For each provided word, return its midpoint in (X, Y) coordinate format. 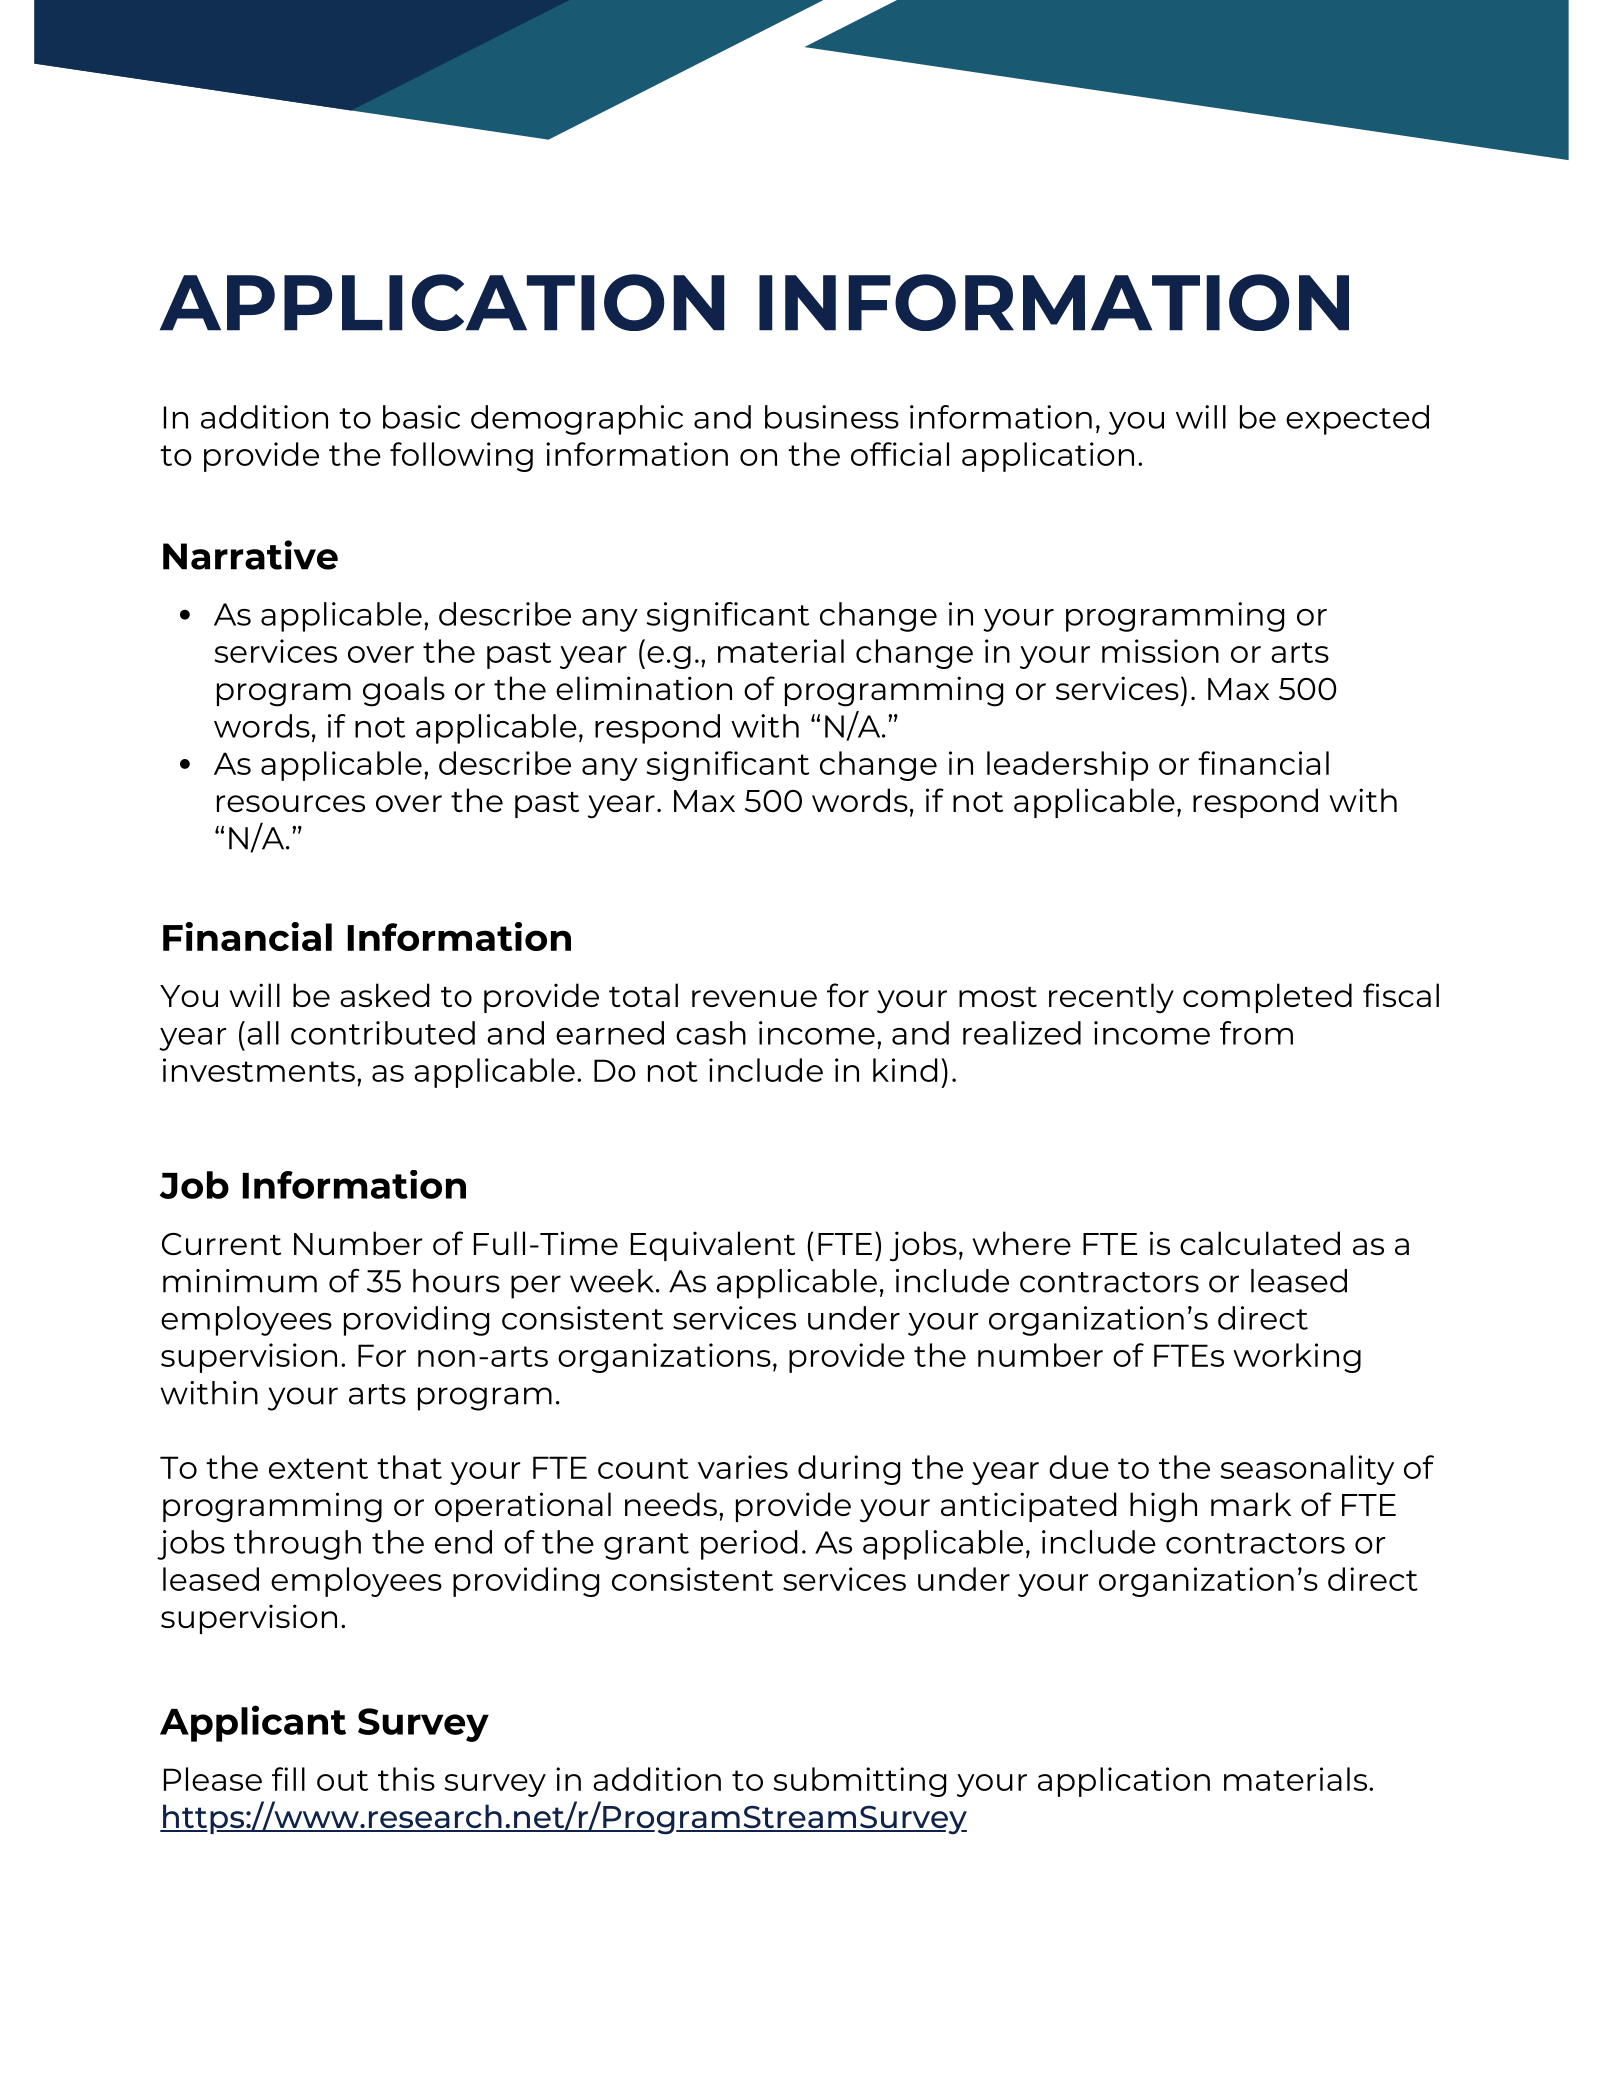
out (342, 1780)
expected (1357, 420)
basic (421, 417)
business (832, 417)
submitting (859, 1782)
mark (1251, 1504)
